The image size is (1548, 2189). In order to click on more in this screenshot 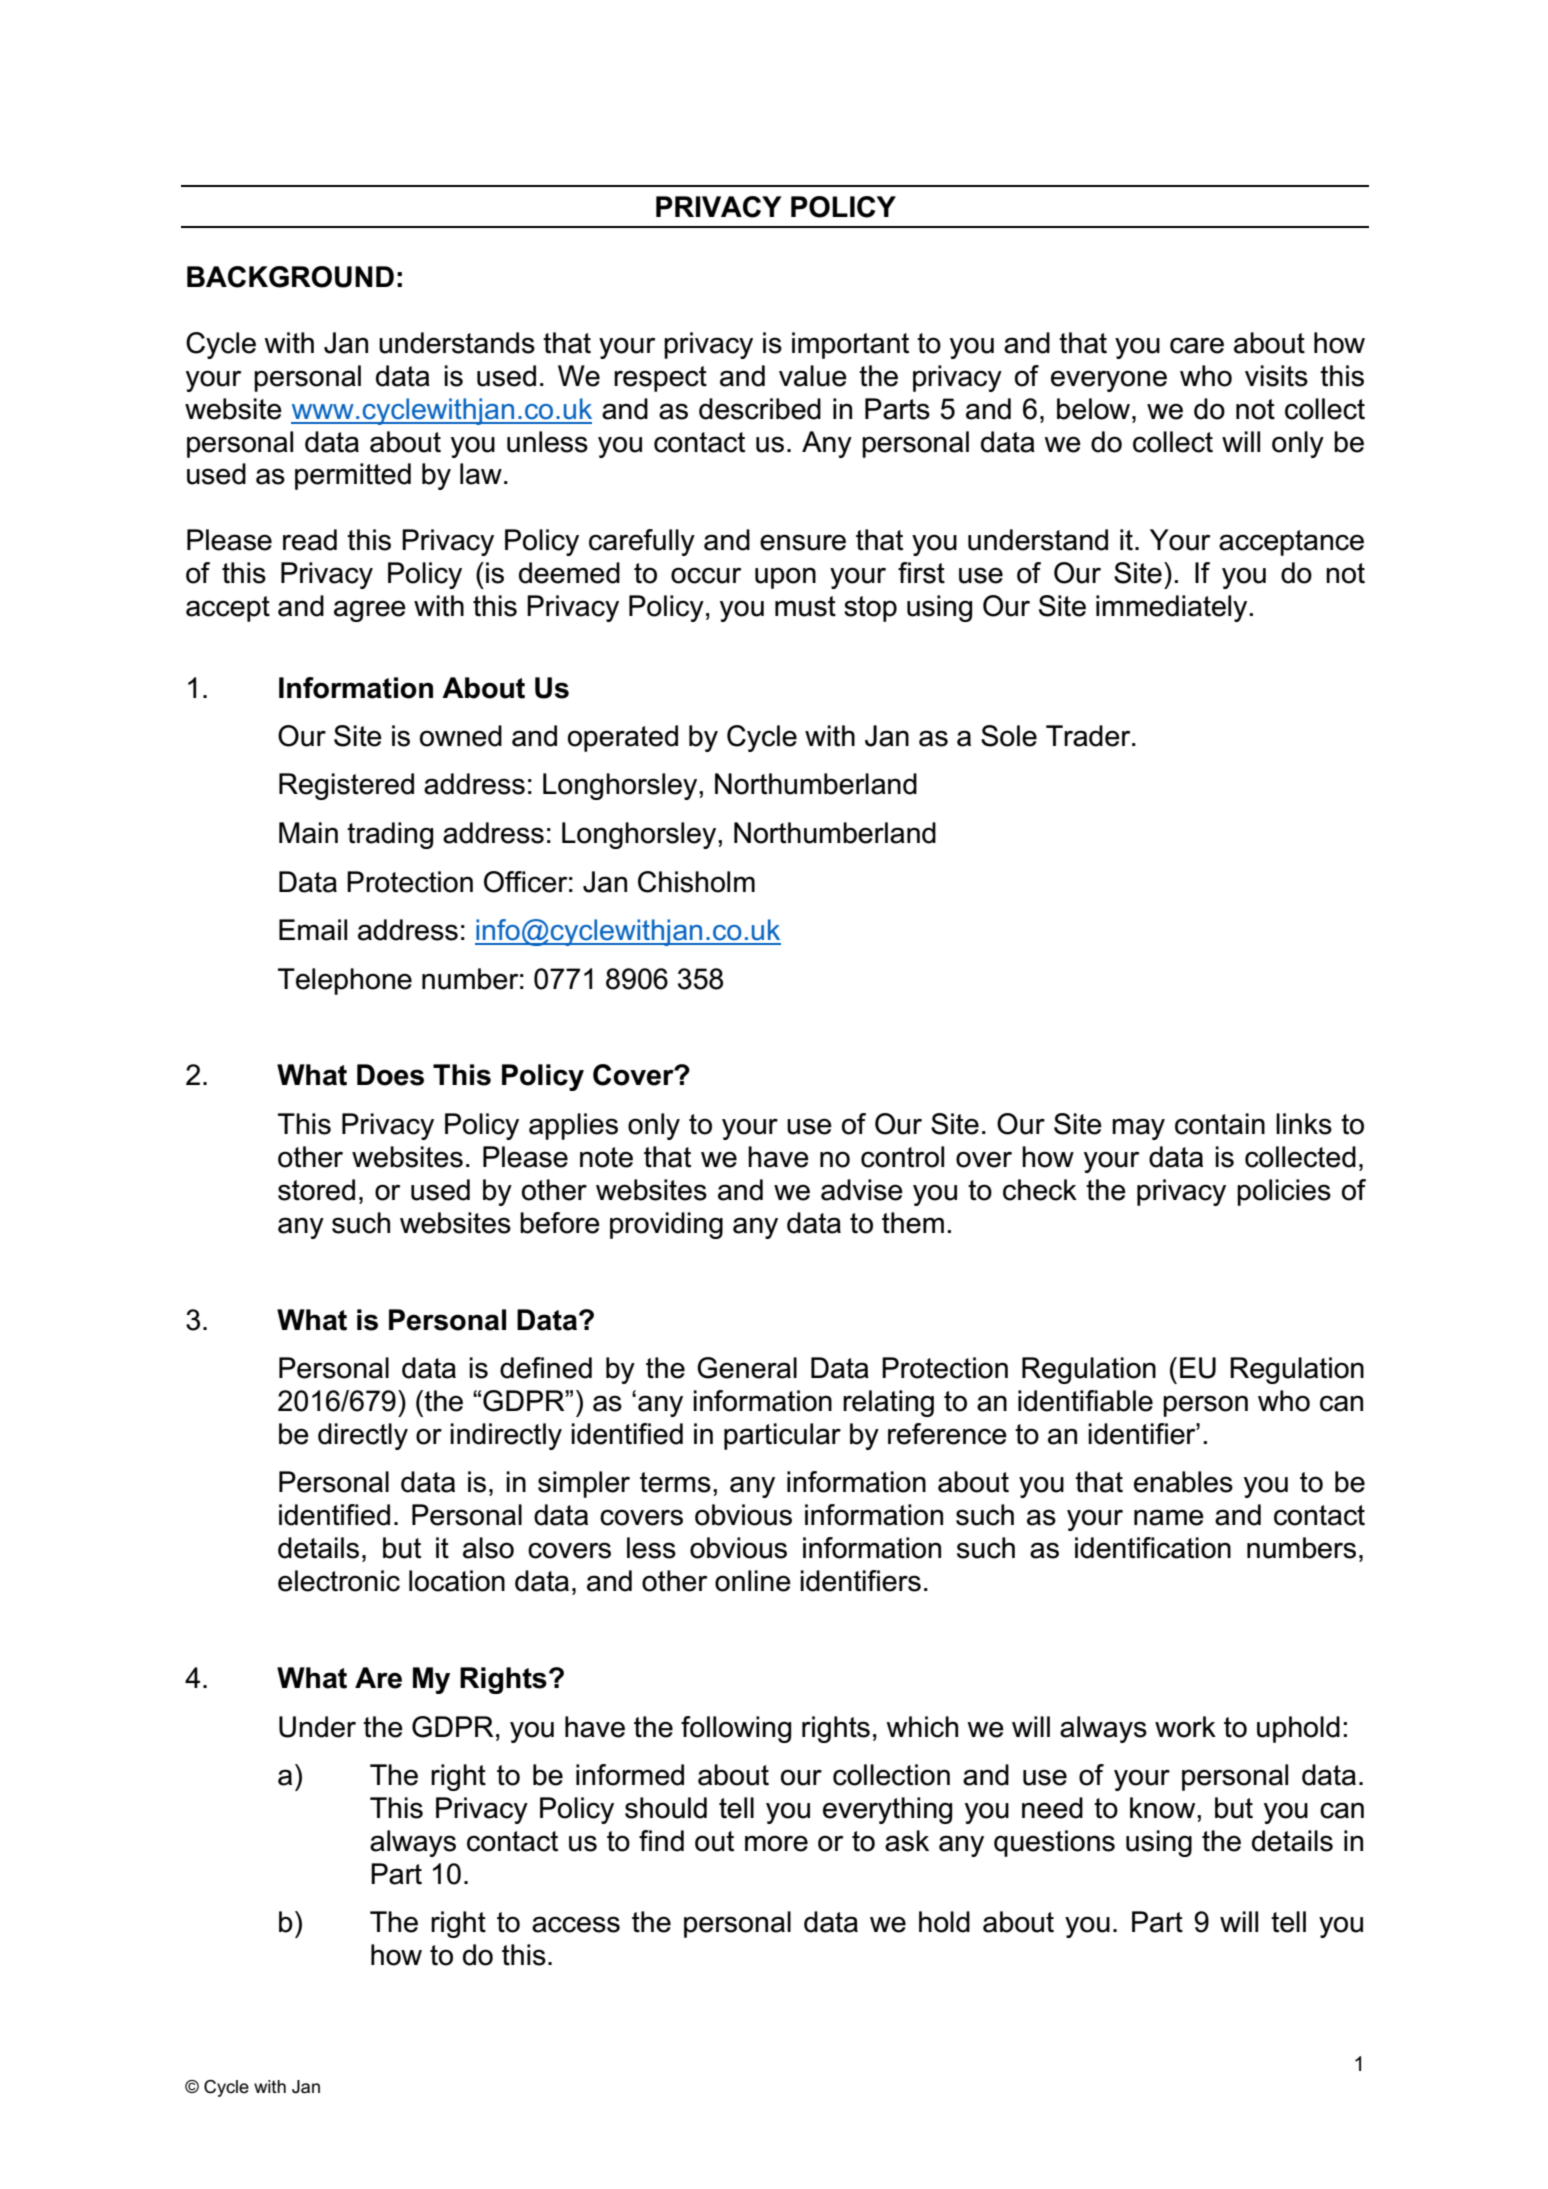, I will do `click(776, 1843)`.
